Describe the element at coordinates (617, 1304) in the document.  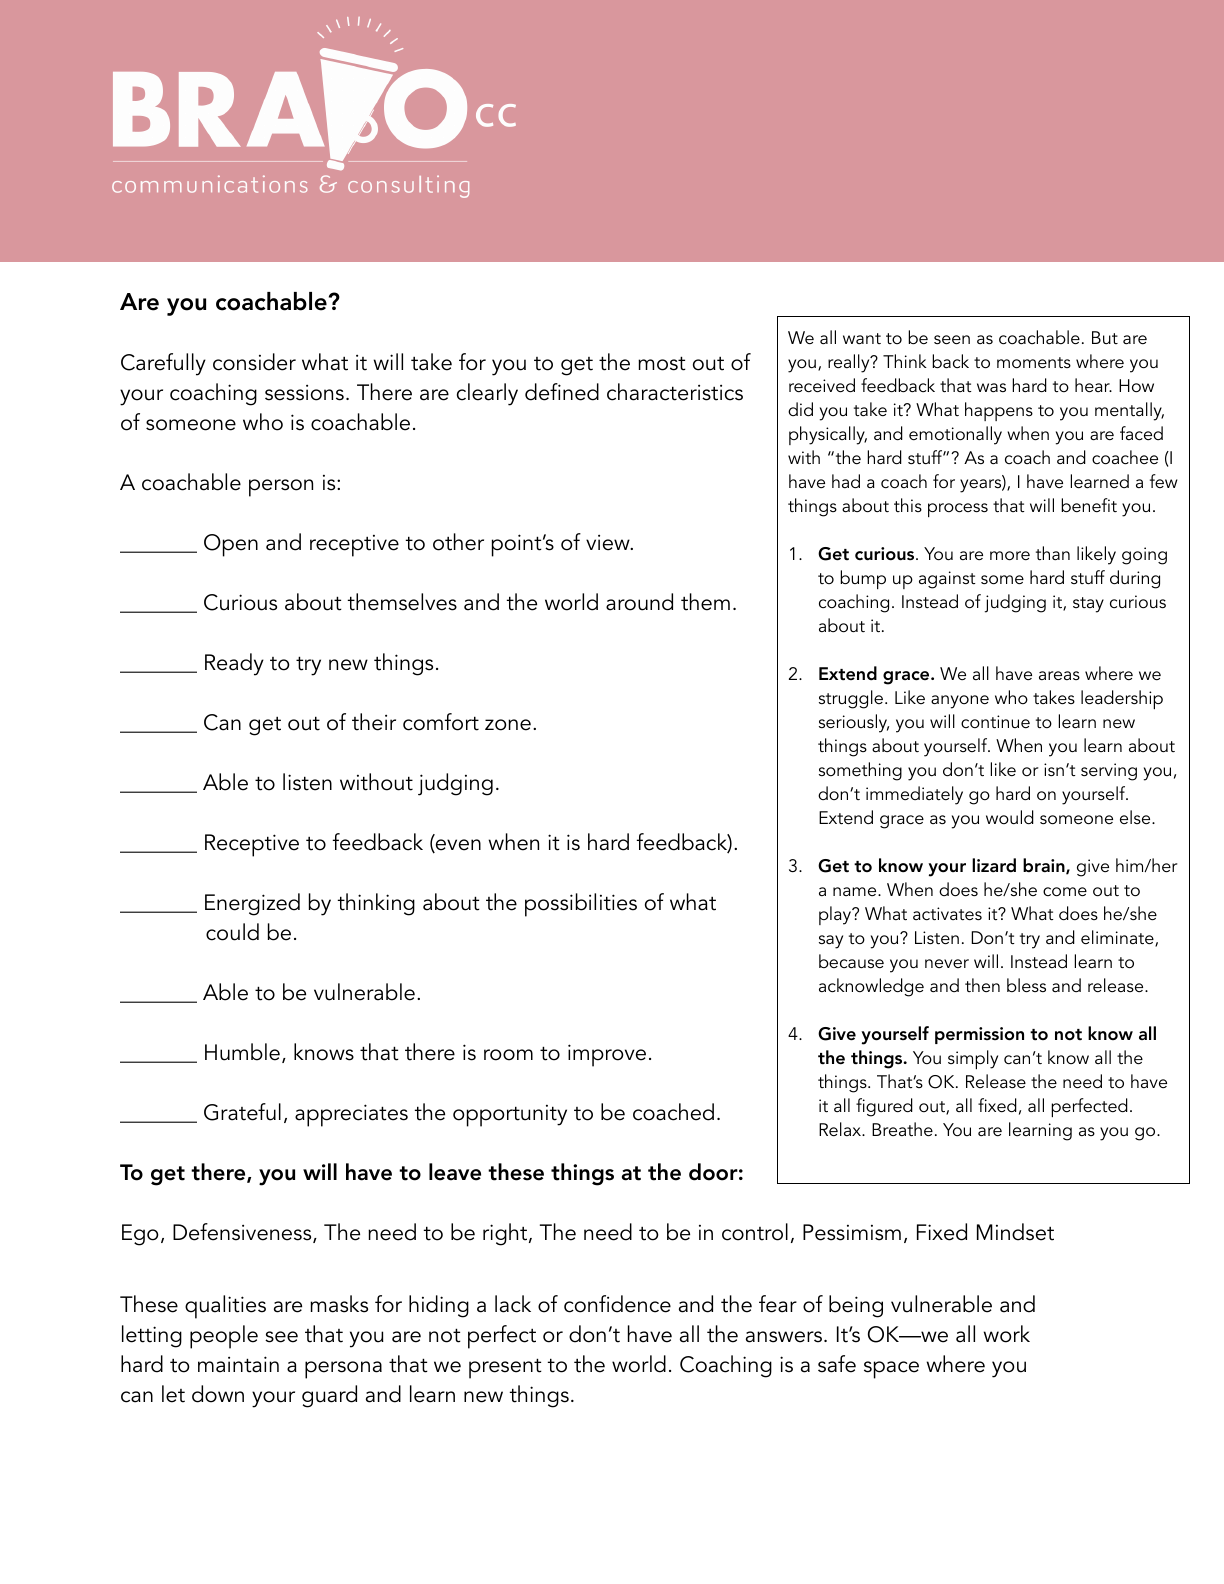
I see `confidence` at that location.
